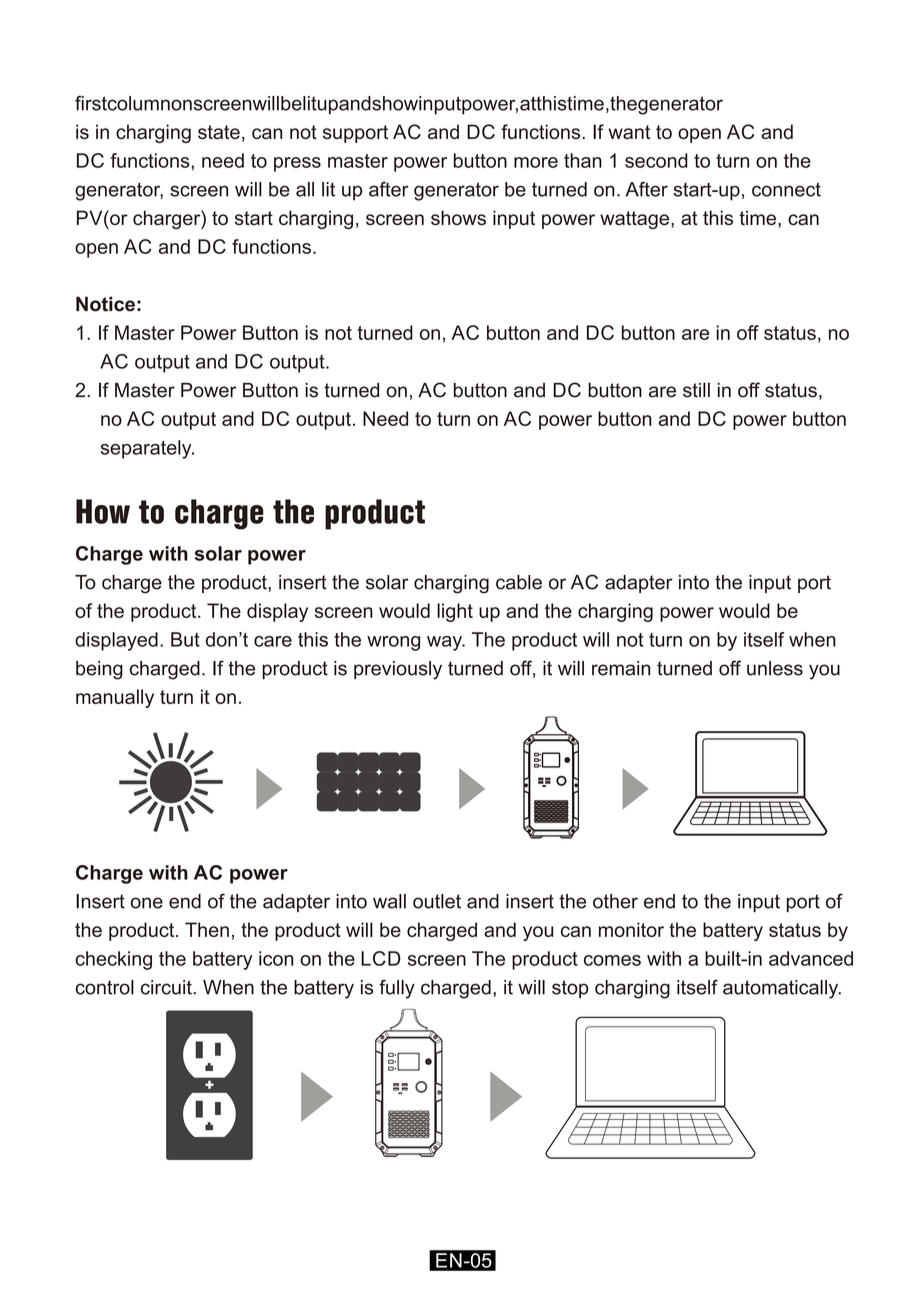 This document has height=1313, width=924. What do you see at coordinates (782, 989) in the document?
I see `automatically` at bounding box center [782, 989].
